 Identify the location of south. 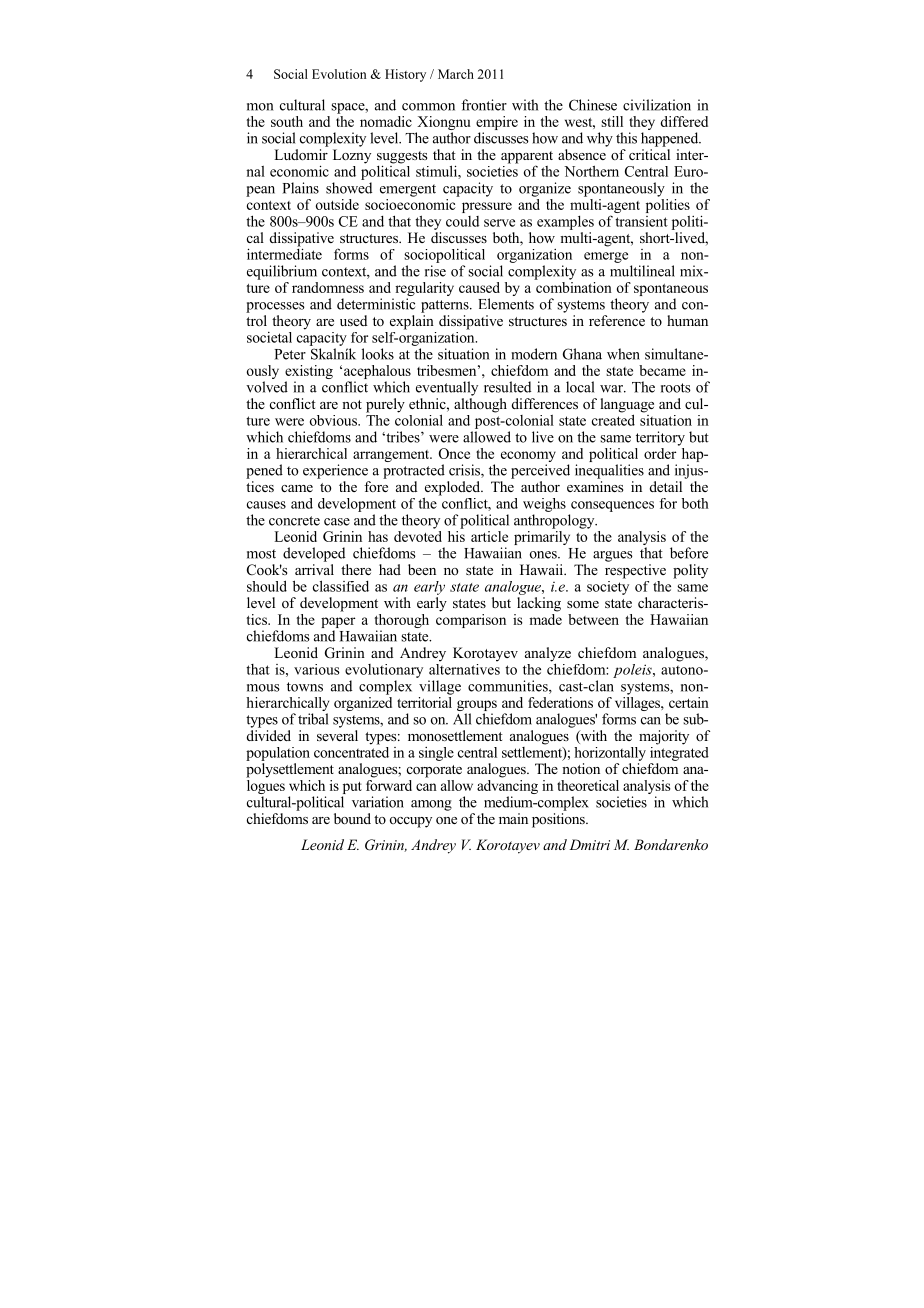
(287, 121).
